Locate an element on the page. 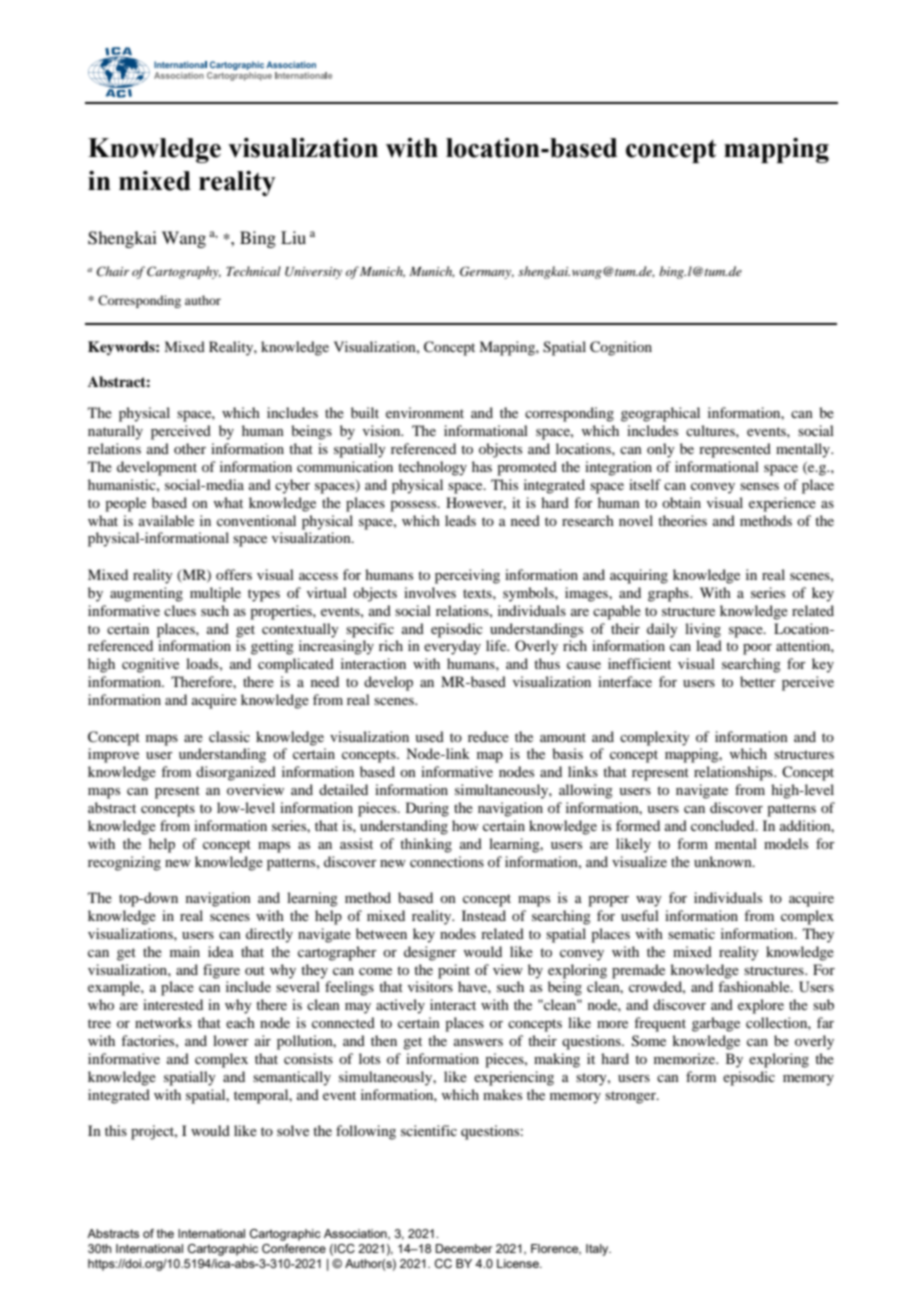 The width and height of the page is (924, 1308). Cartography is located at coordinates (184, 272).
